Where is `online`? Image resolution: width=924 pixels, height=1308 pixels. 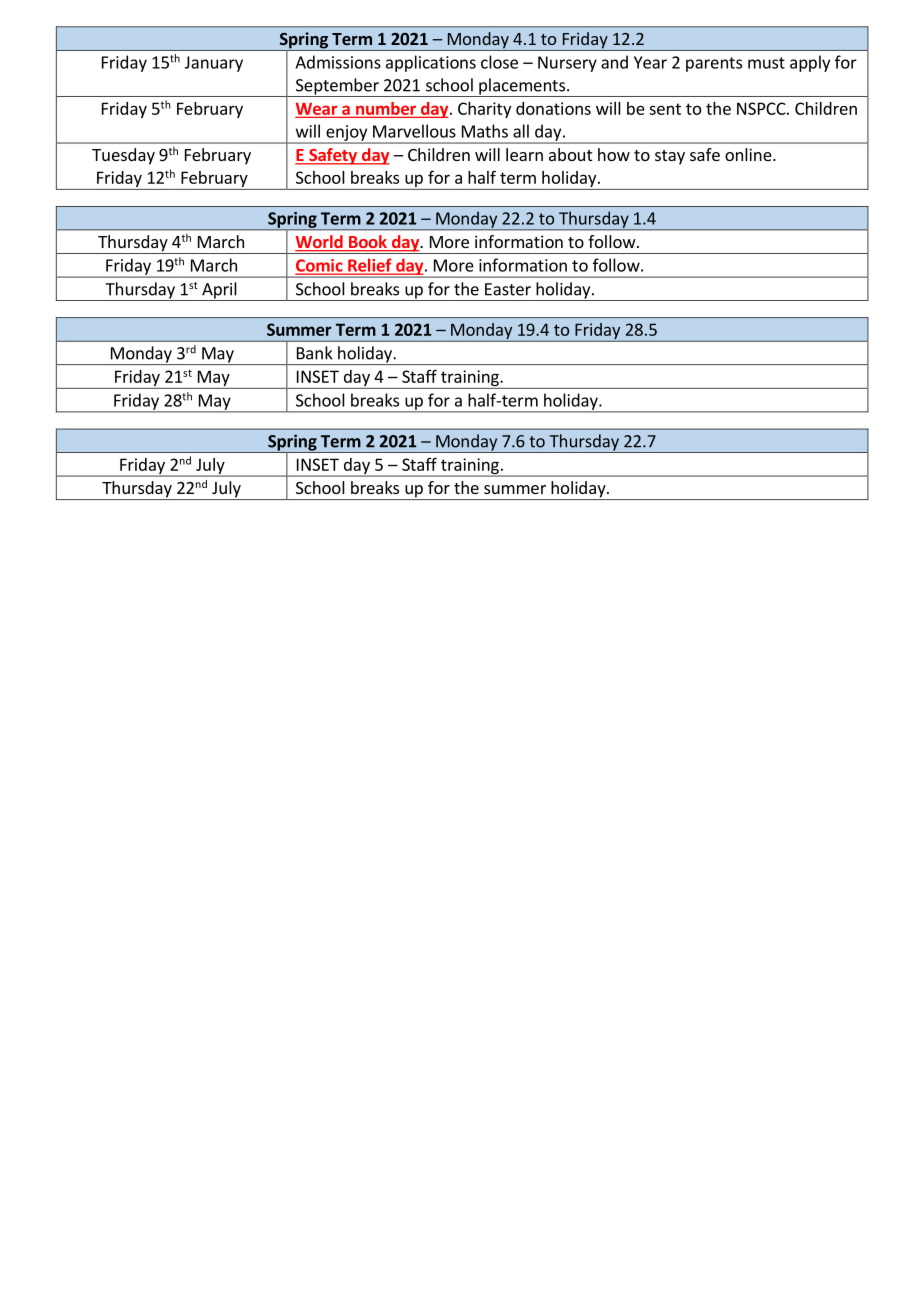
online is located at coordinates (749, 154).
